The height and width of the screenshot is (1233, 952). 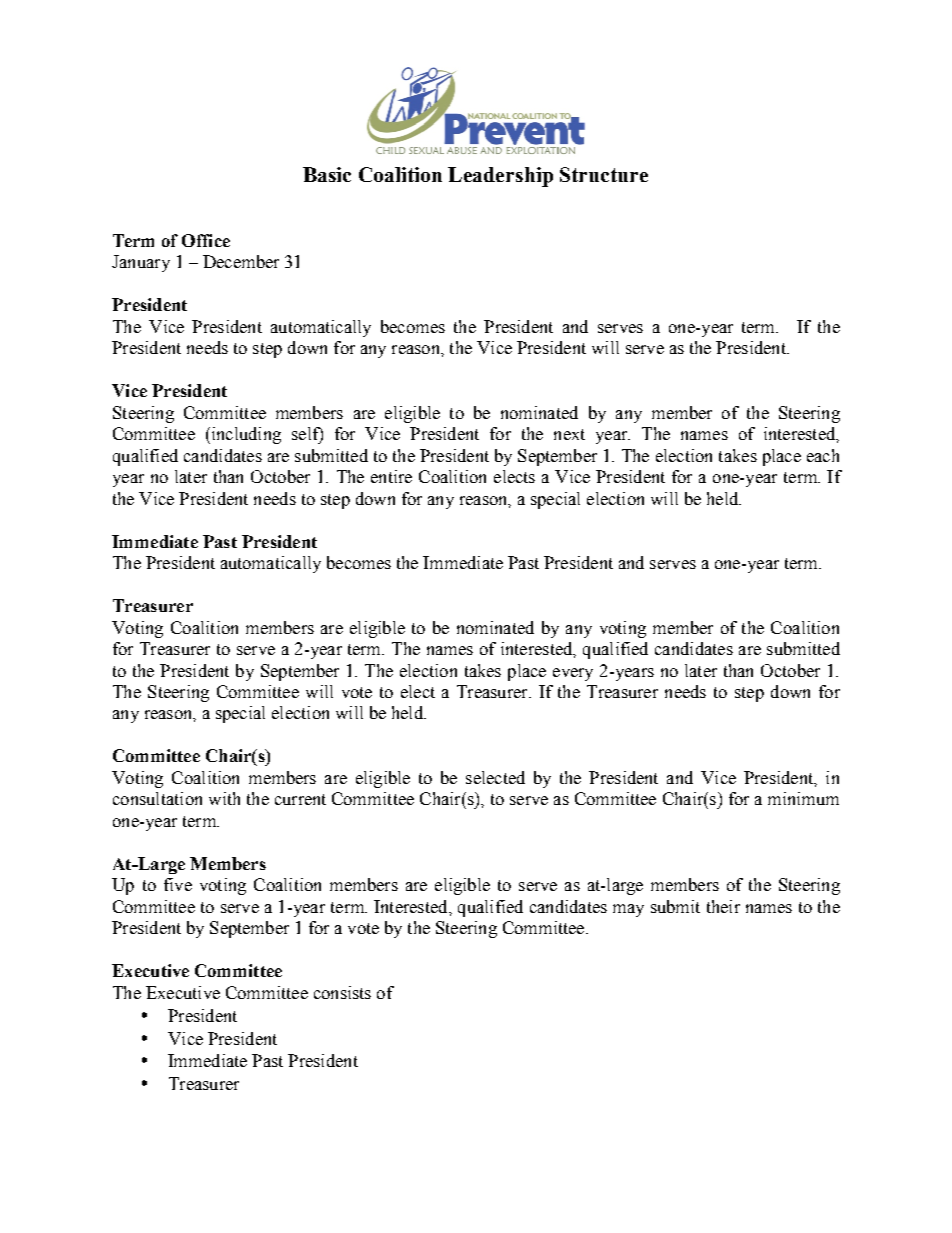 What do you see at coordinates (628, 910) in the screenshot?
I see `may` at bounding box center [628, 910].
